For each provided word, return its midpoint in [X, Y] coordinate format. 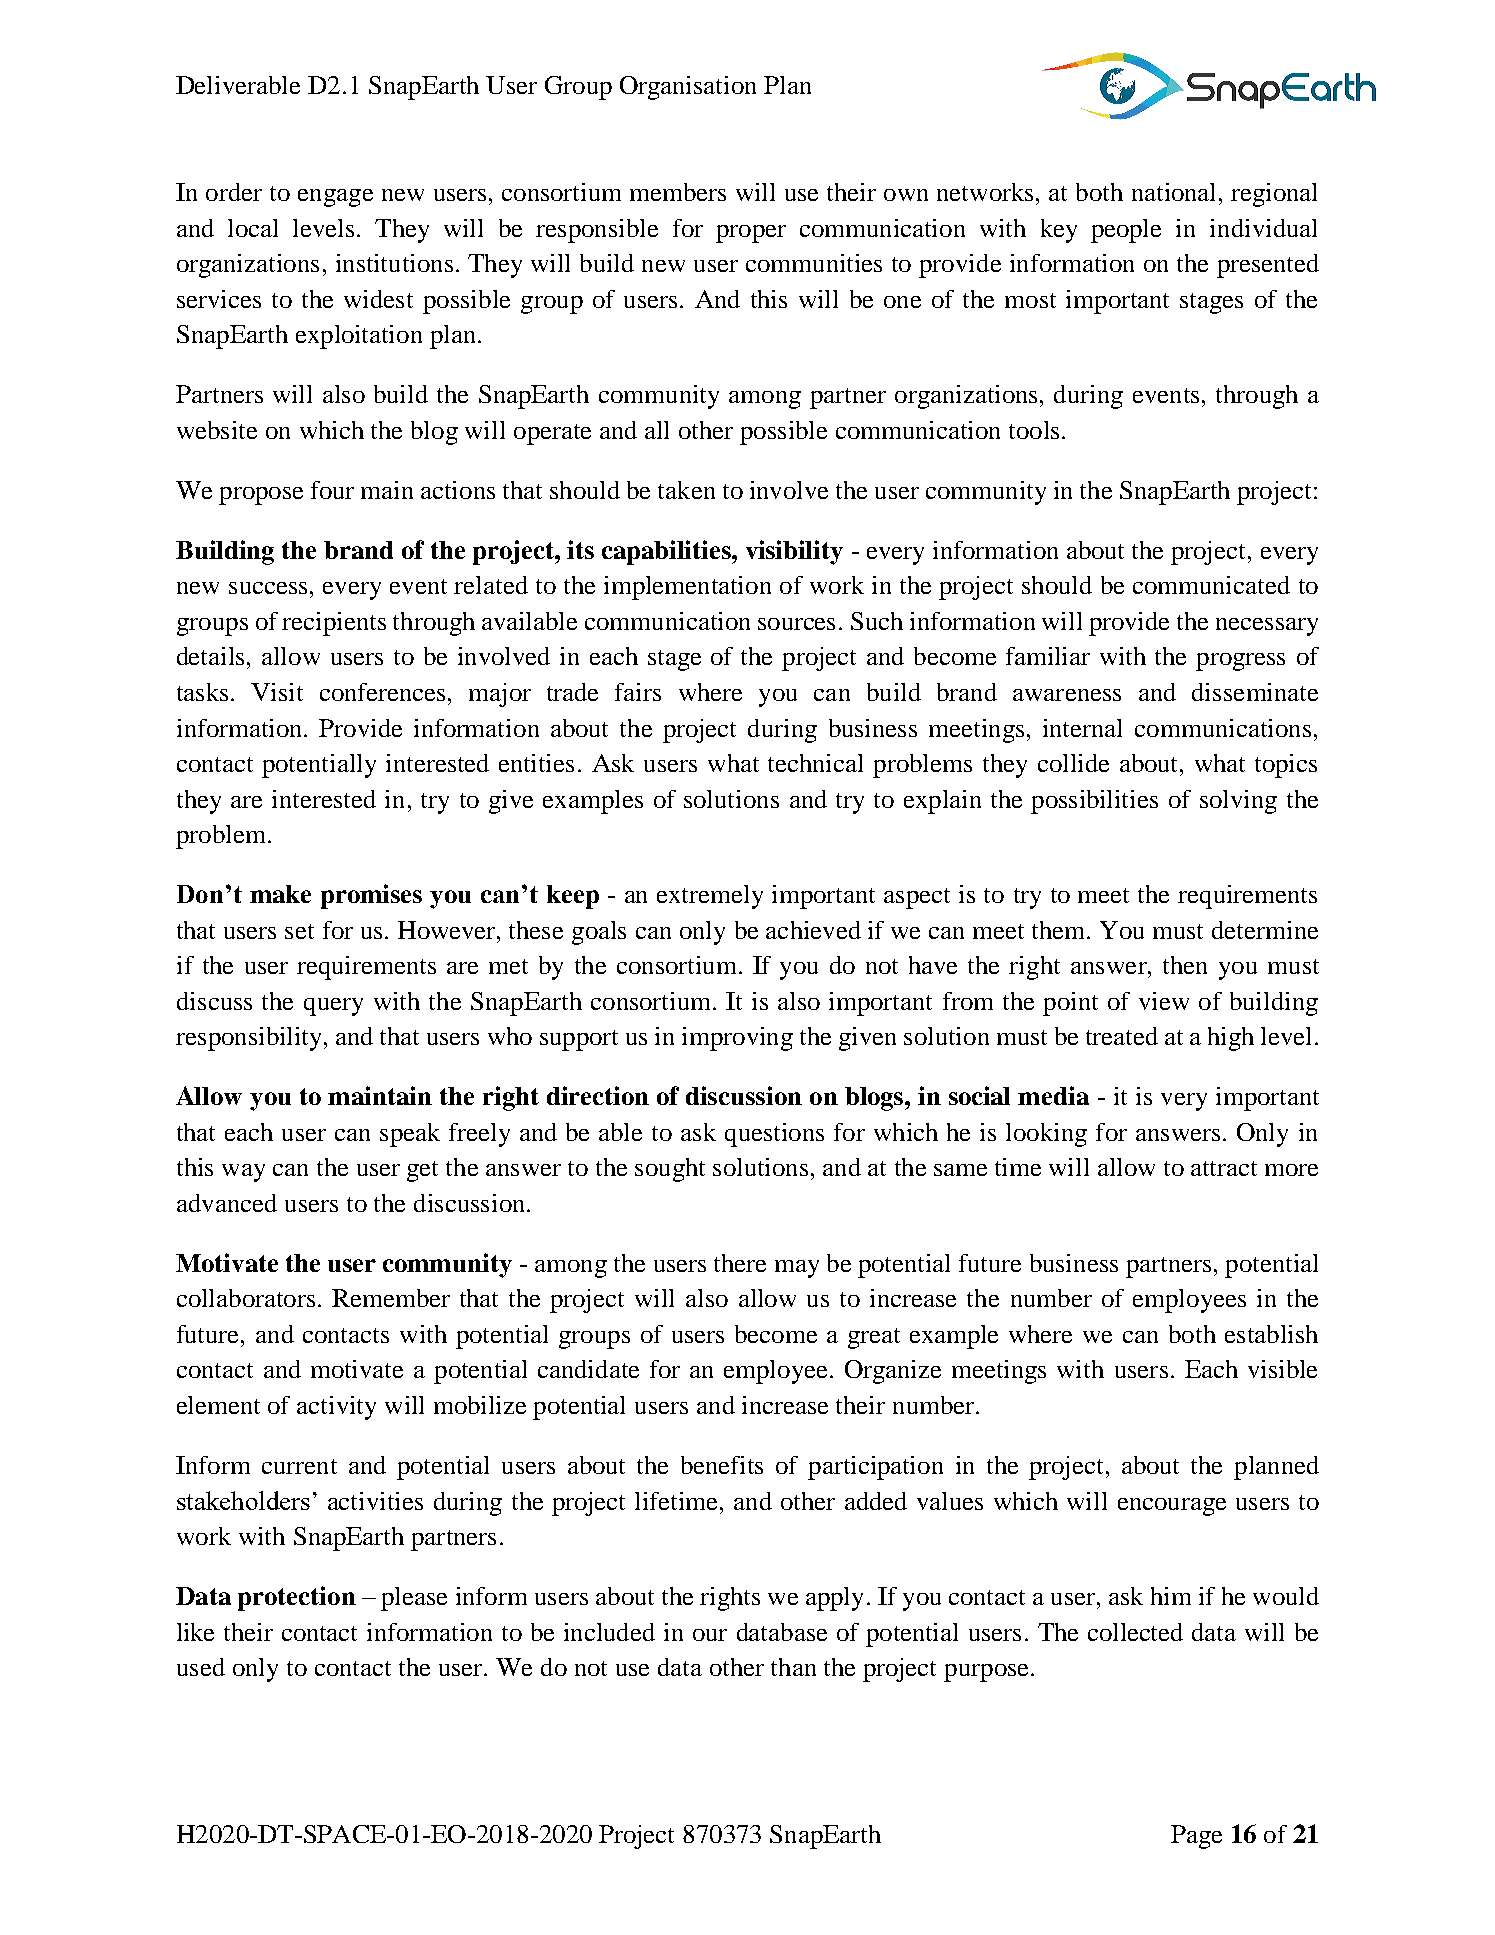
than [793, 1667]
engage [335, 198]
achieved [813, 930]
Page [1196, 1837]
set [299, 931]
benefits [722, 1465]
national [1173, 192]
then [1185, 965]
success [268, 588]
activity [336, 1408]
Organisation [688, 88]
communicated [1211, 585]
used [201, 1667]
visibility [794, 552]
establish [1271, 1334]
